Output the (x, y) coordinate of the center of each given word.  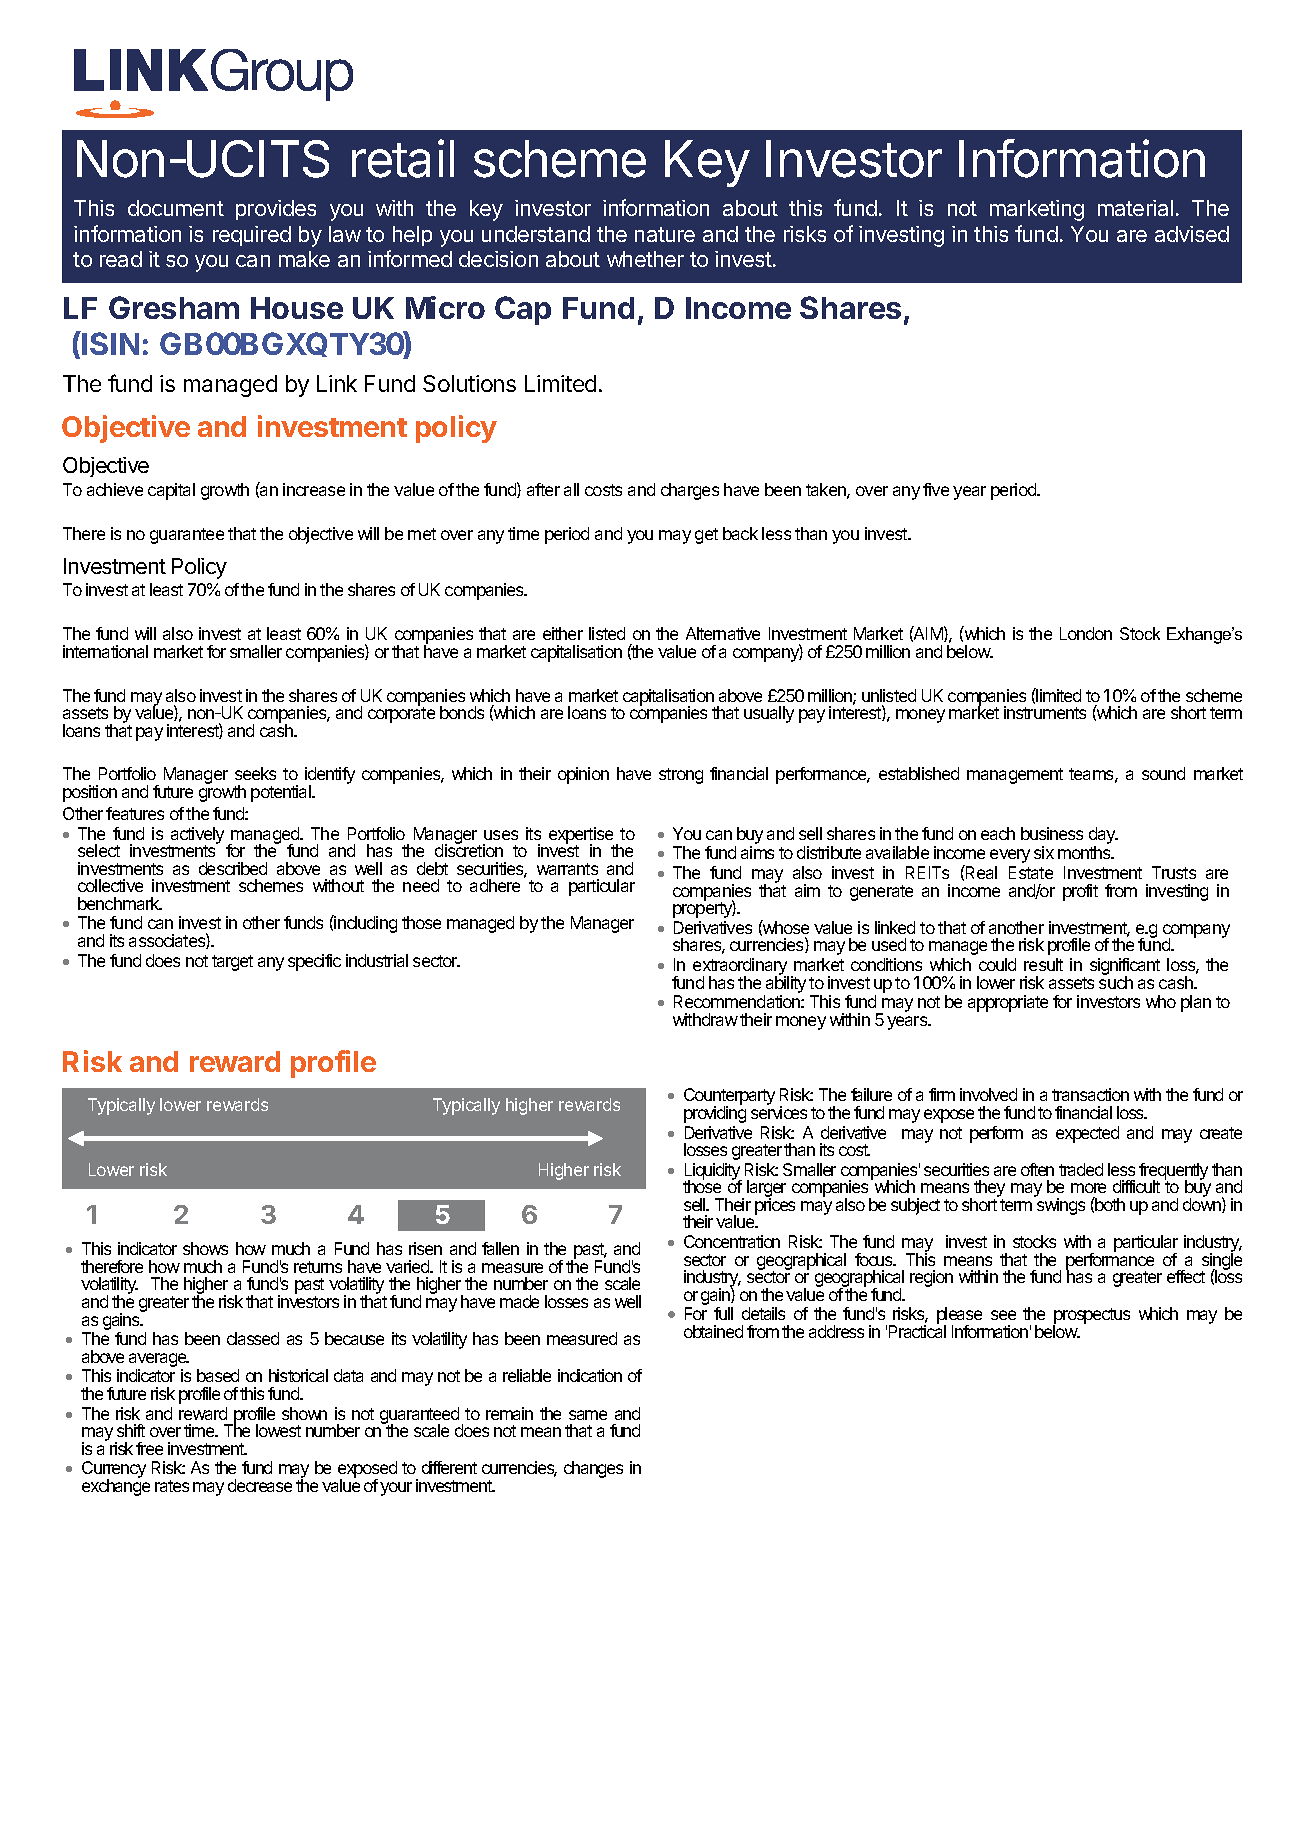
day (1103, 835)
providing (715, 1113)
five (936, 489)
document (176, 208)
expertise (581, 836)
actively (196, 836)
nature (665, 234)
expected (1087, 1134)
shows (205, 1248)
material (1135, 208)
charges (690, 491)
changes (593, 1469)
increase (314, 489)
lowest (278, 1430)
